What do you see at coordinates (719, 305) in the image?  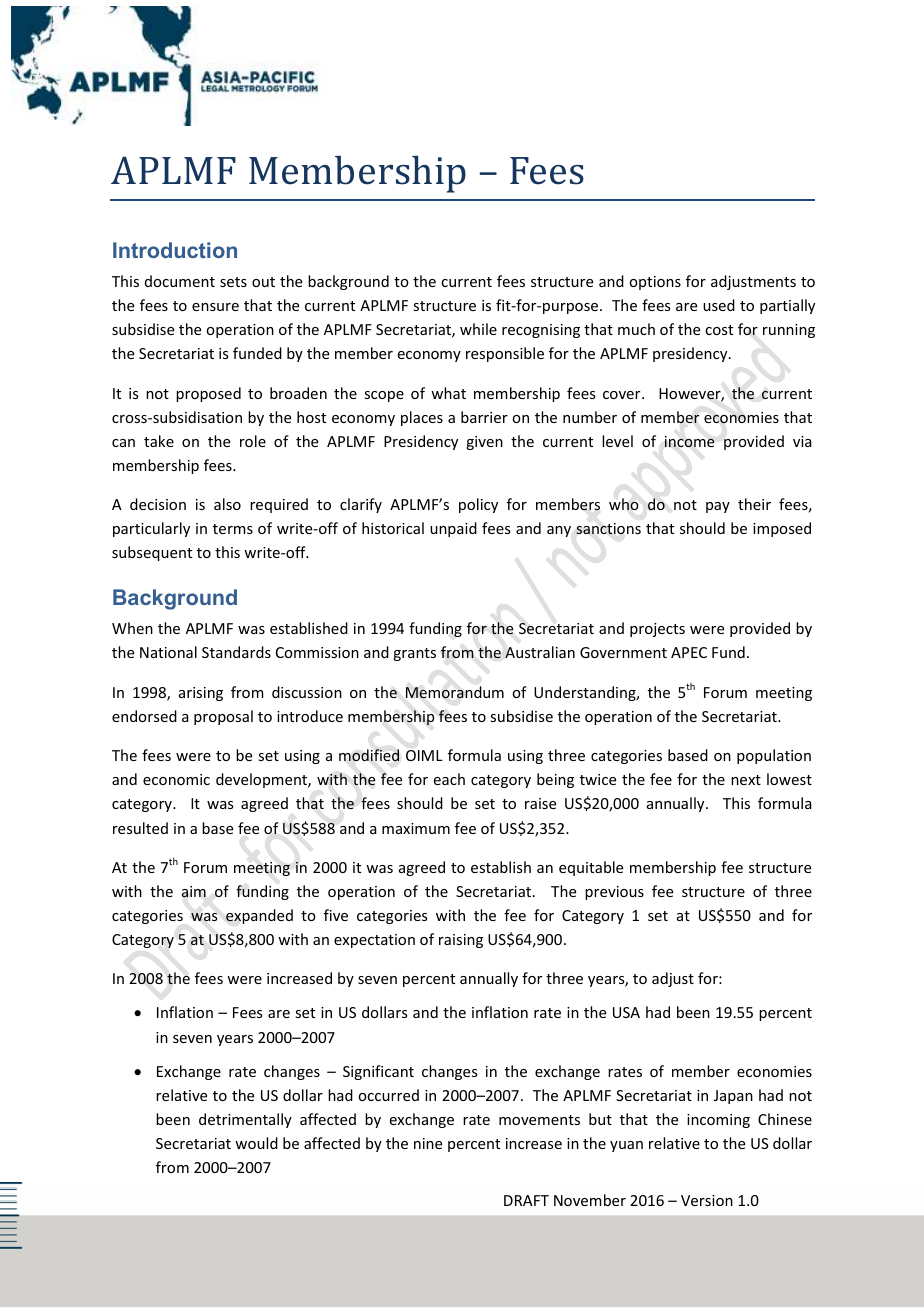 I see `used` at bounding box center [719, 305].
